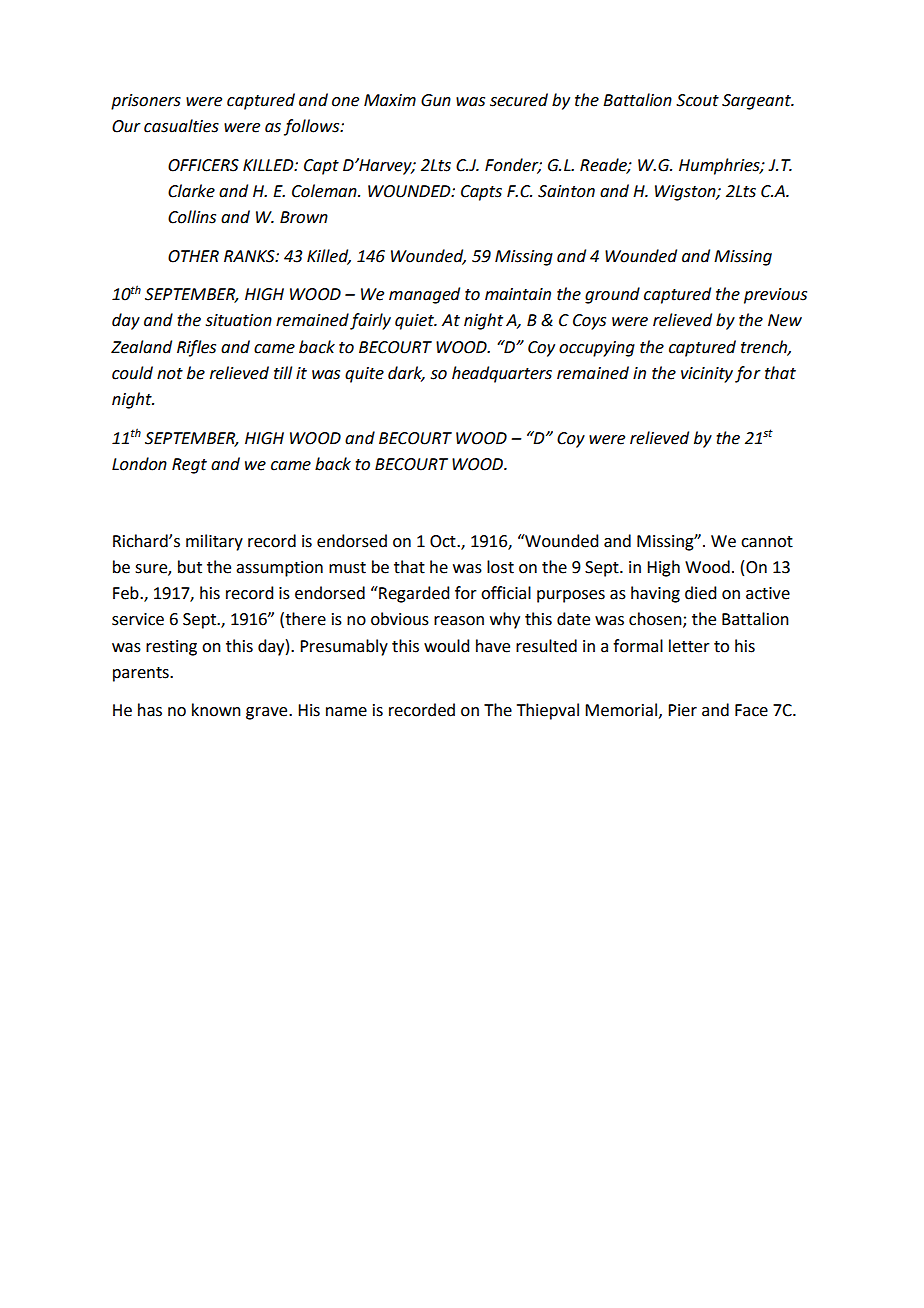 This image has height=1308, width=924. I want to click on casualties, so click(181, 126).
